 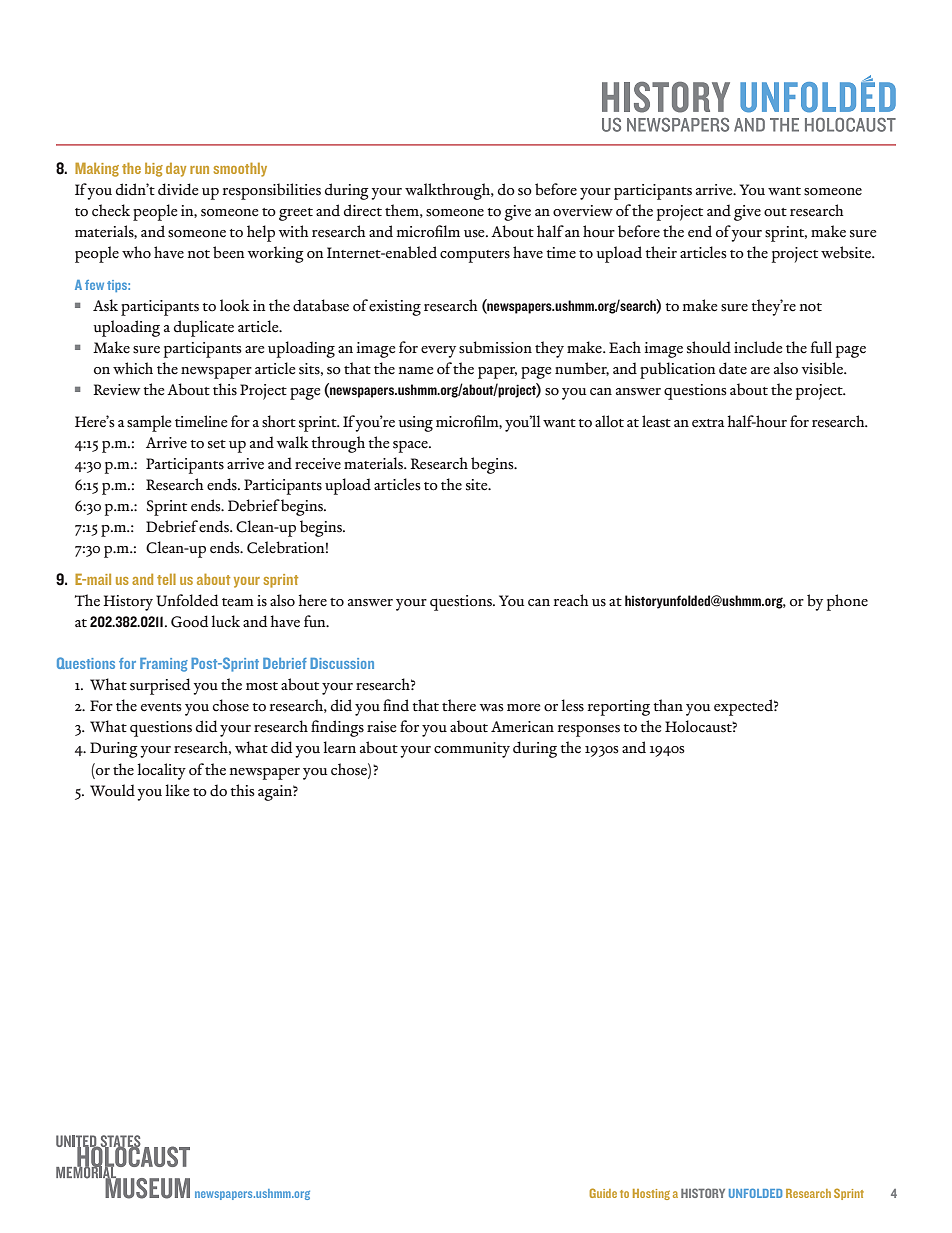 What do you see at coordinates (651, 1194) in the screenshot?
I see `Hosting` at bounding box center [651, 1194].
